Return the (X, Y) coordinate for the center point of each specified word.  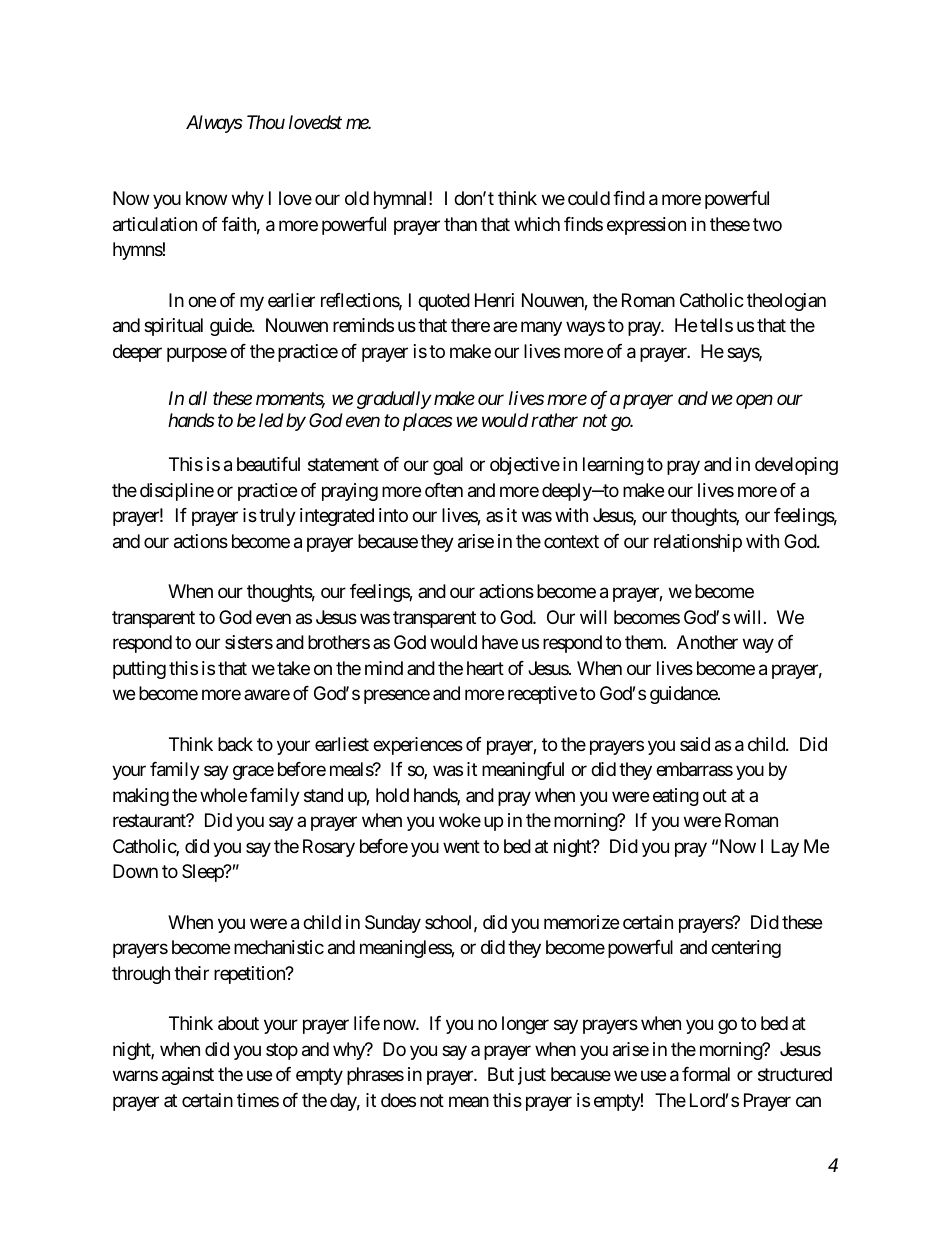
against (188, 1076)
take (293, 668)
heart (485, 668)
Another (707, 642)
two (767, 224)
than (460, 224)
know (206, 198)
